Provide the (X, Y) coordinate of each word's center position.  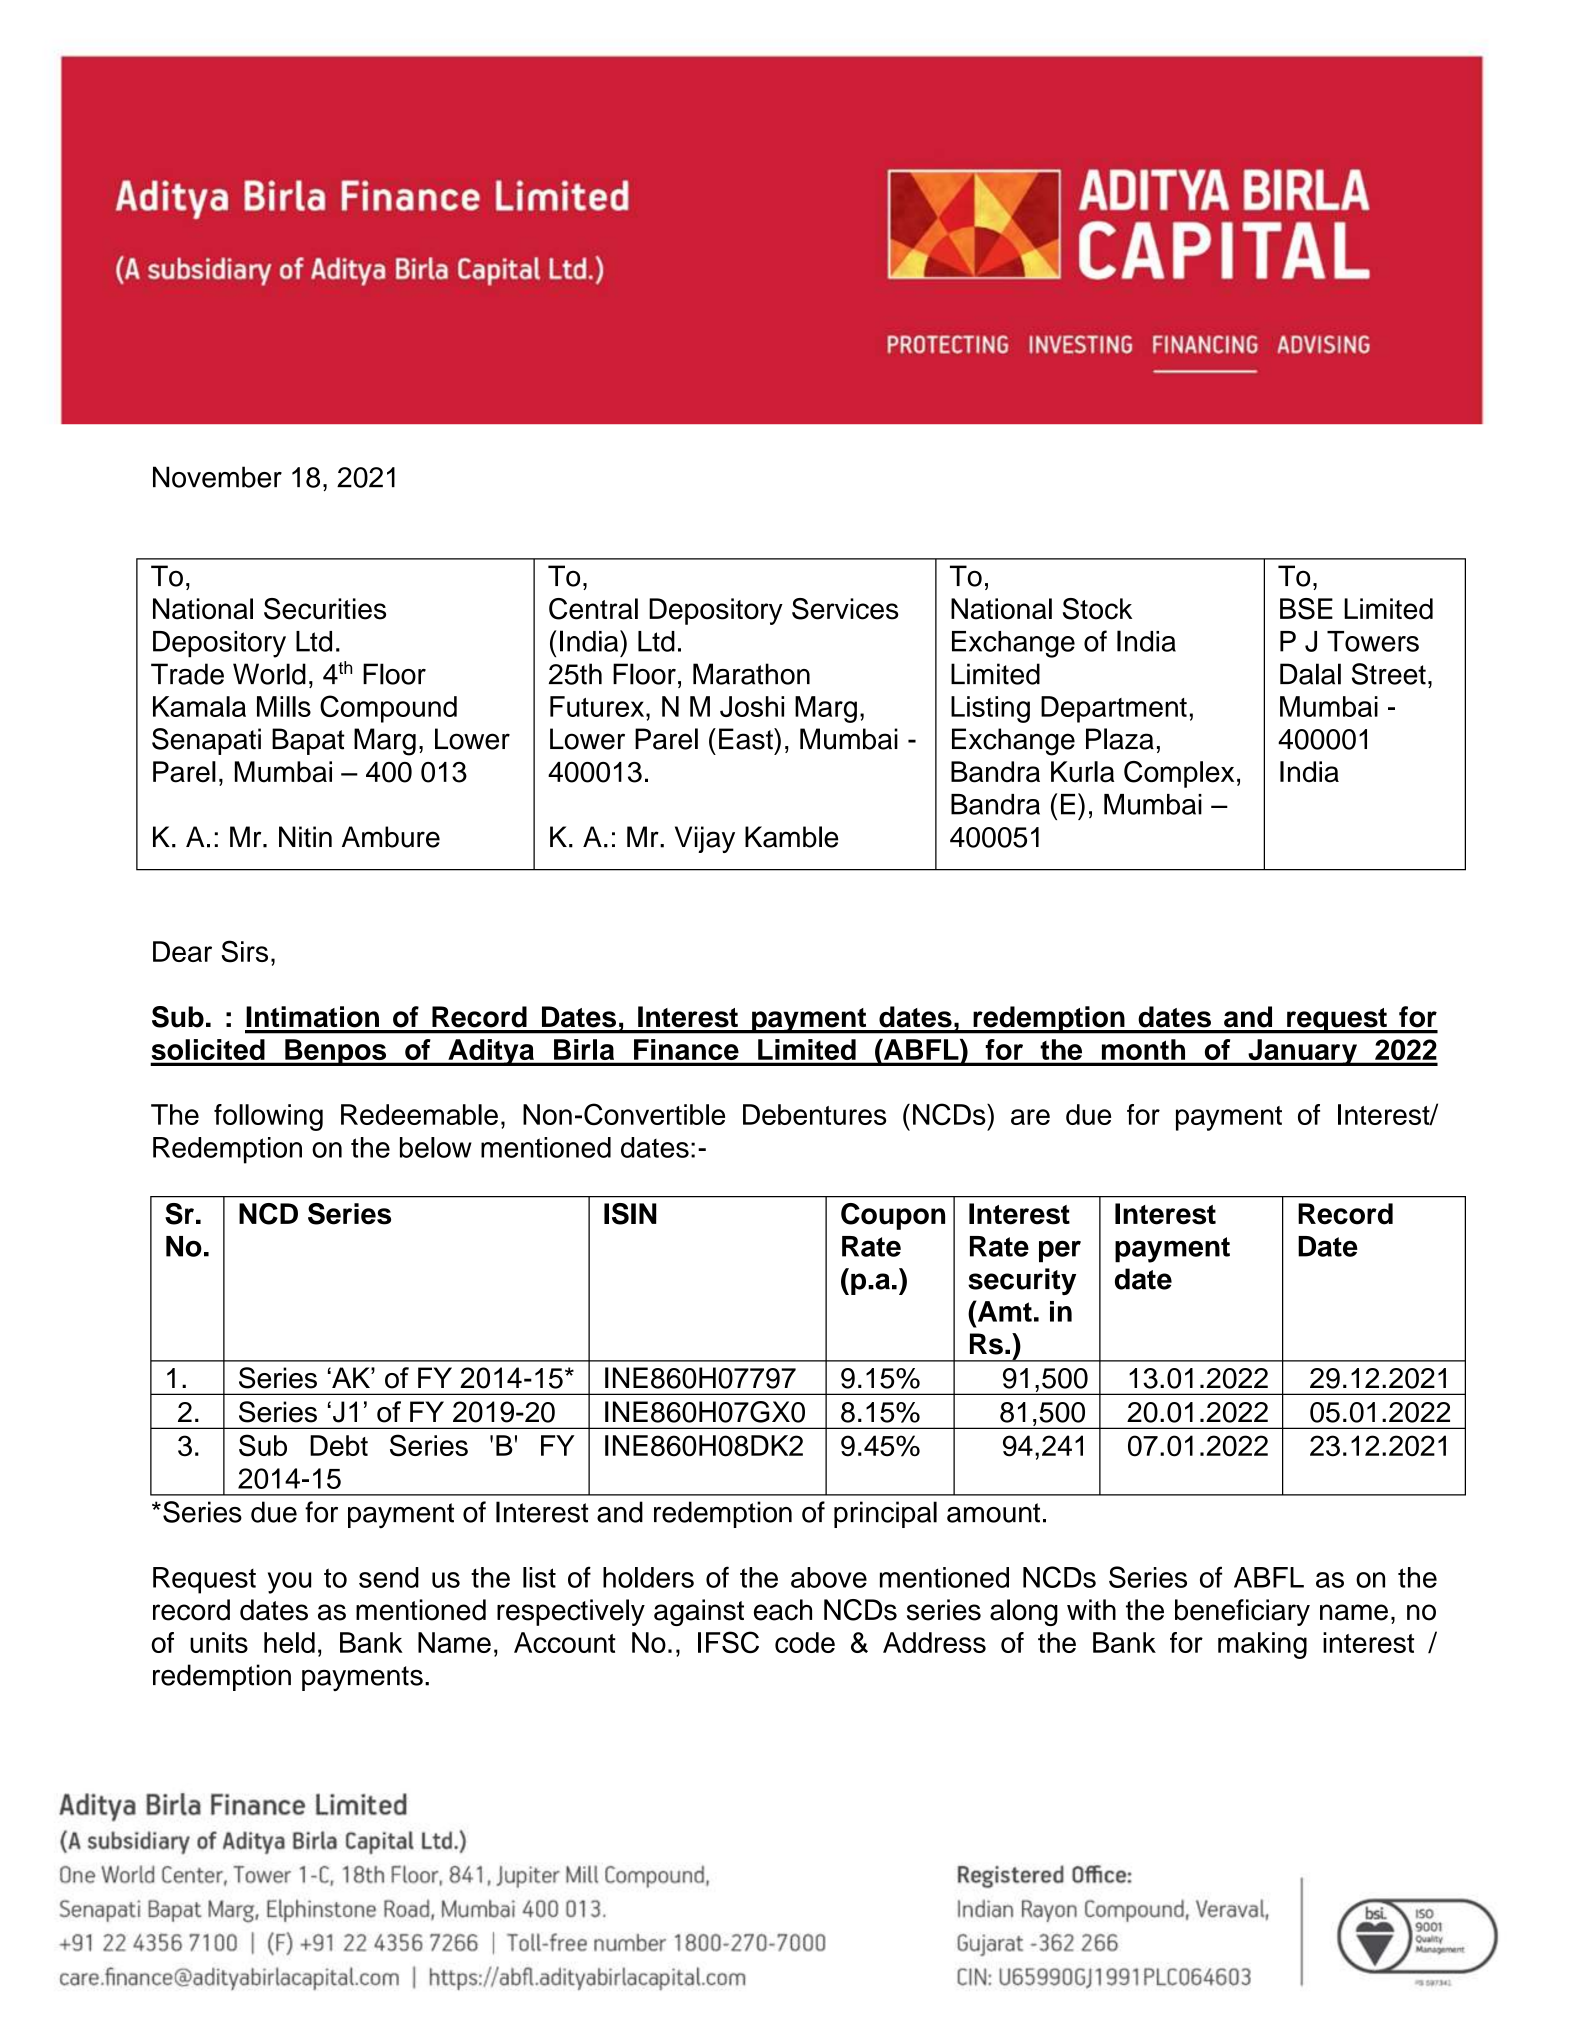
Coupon (893, 1216)
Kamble (792, 837)
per (1060, 1251)
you (289, 1583)
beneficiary (1242, 1612)
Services (845, 609)
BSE (1306, 609)
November (217, 477)
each (783, 1610)
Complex (1179, 774)
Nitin (305, 837)
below (436, 1147)
